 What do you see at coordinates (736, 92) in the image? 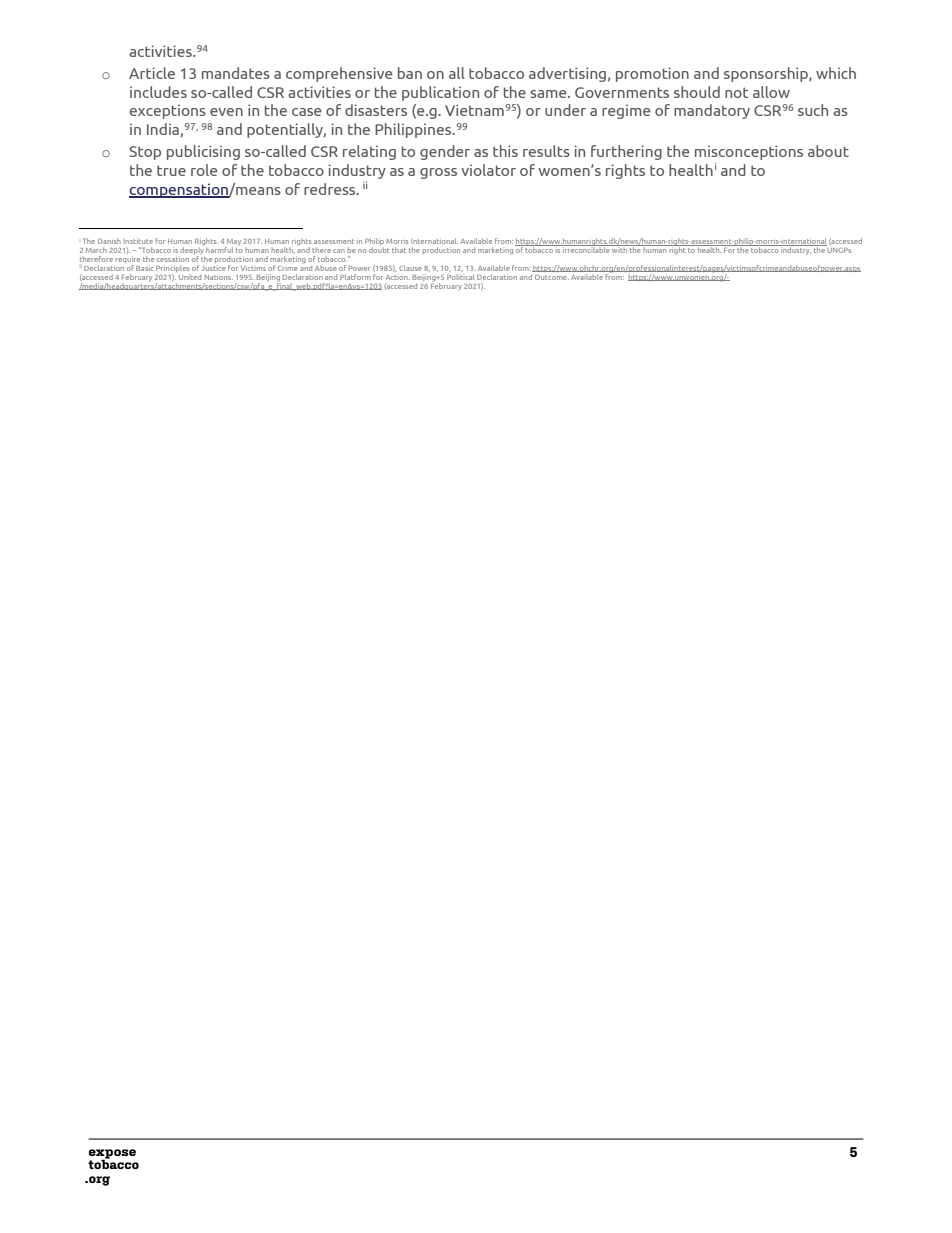
I see `not` at bounding box center [736, 92].
